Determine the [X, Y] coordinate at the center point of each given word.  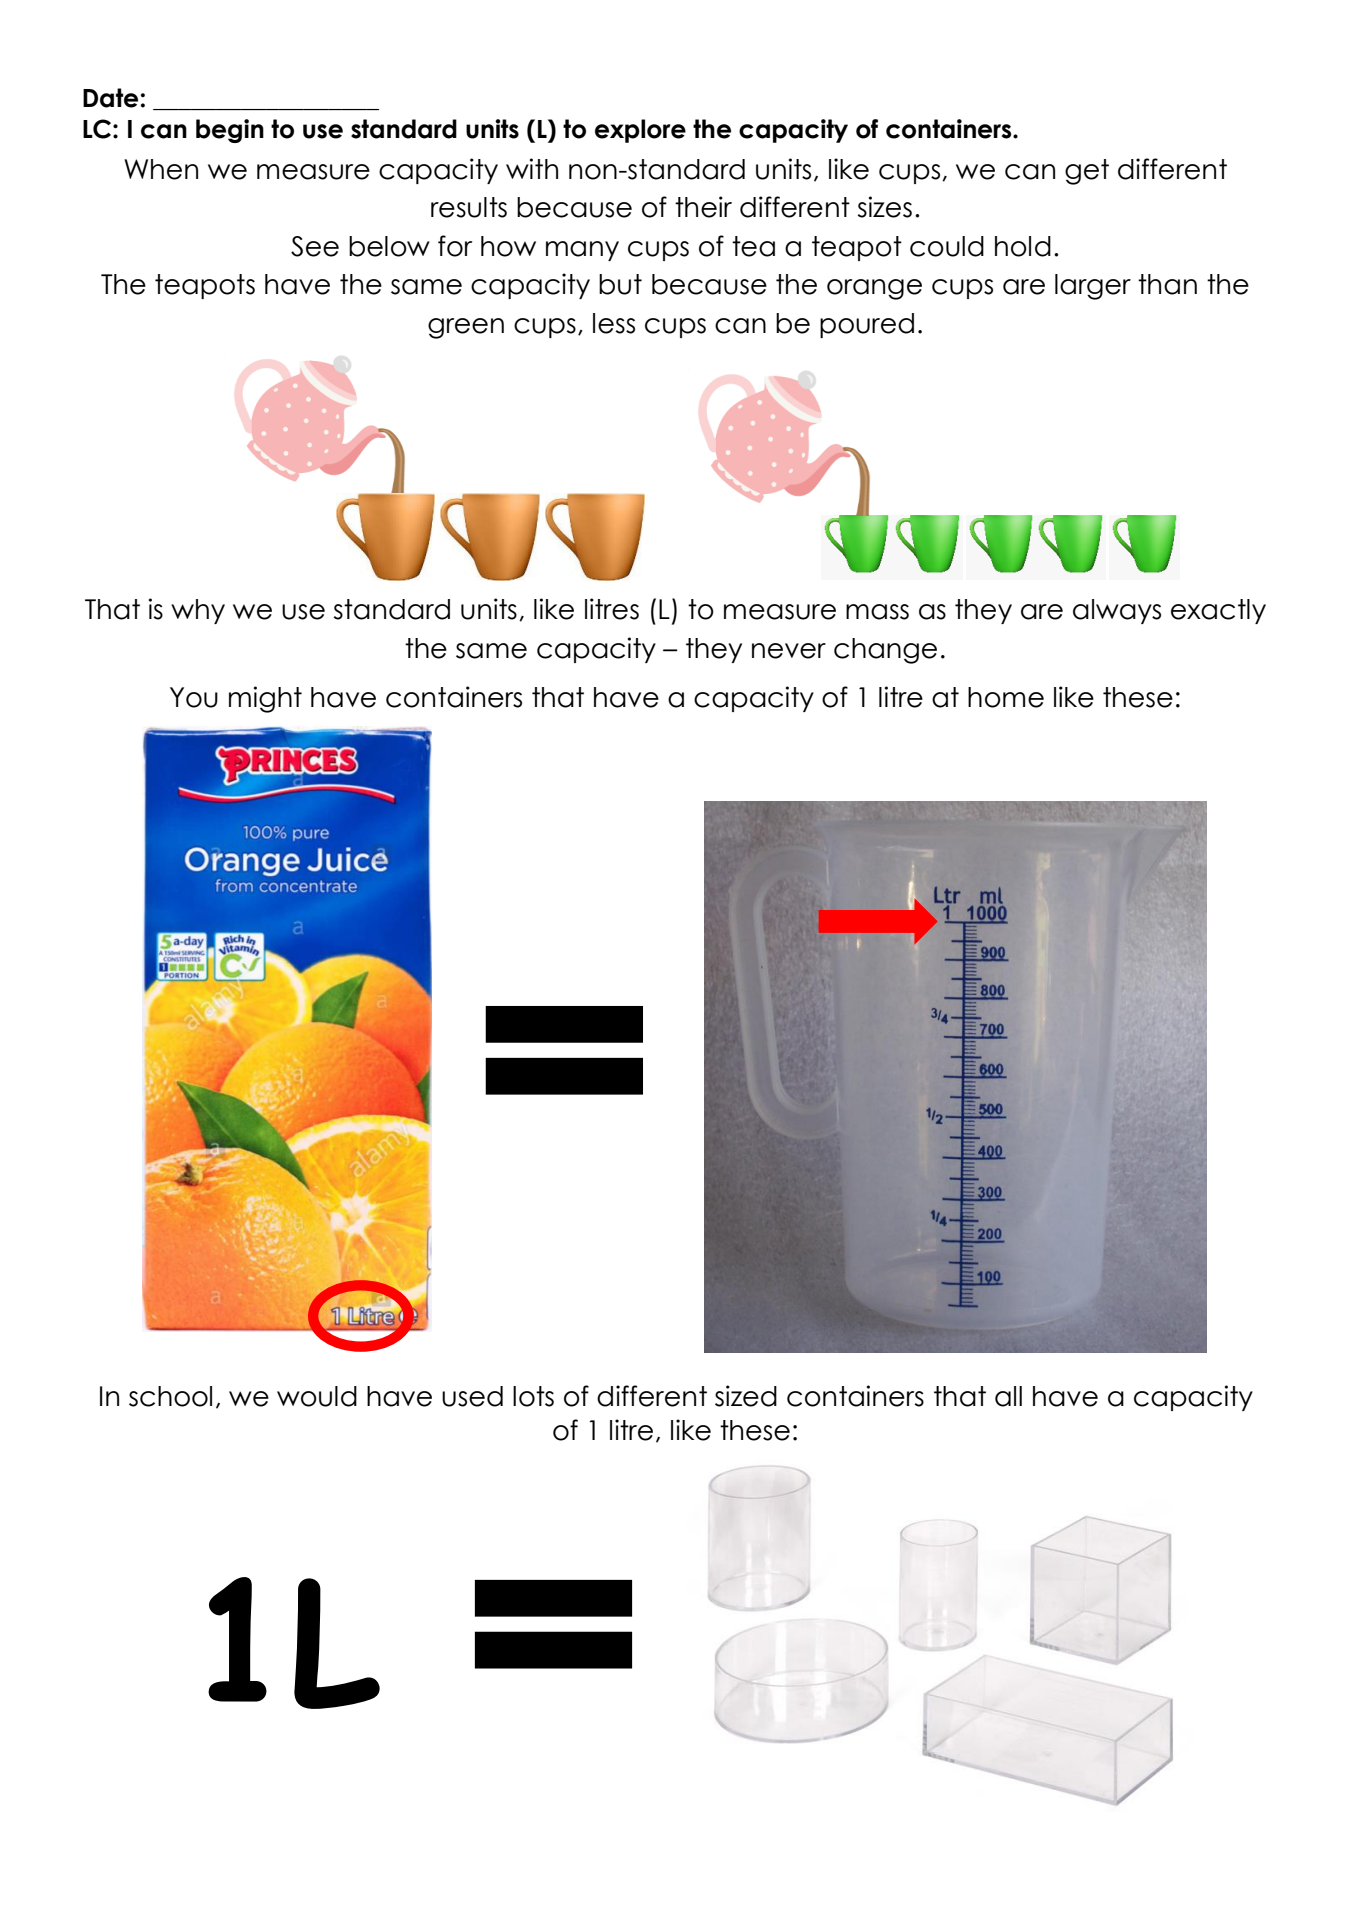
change [885, 651]
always [1117, 611]
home [1006, 697]
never [789, 651]
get [1087, 172]
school [170, 1396]
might [265, 699]
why [198, 611]
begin [230, 131]
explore [640, 131]
